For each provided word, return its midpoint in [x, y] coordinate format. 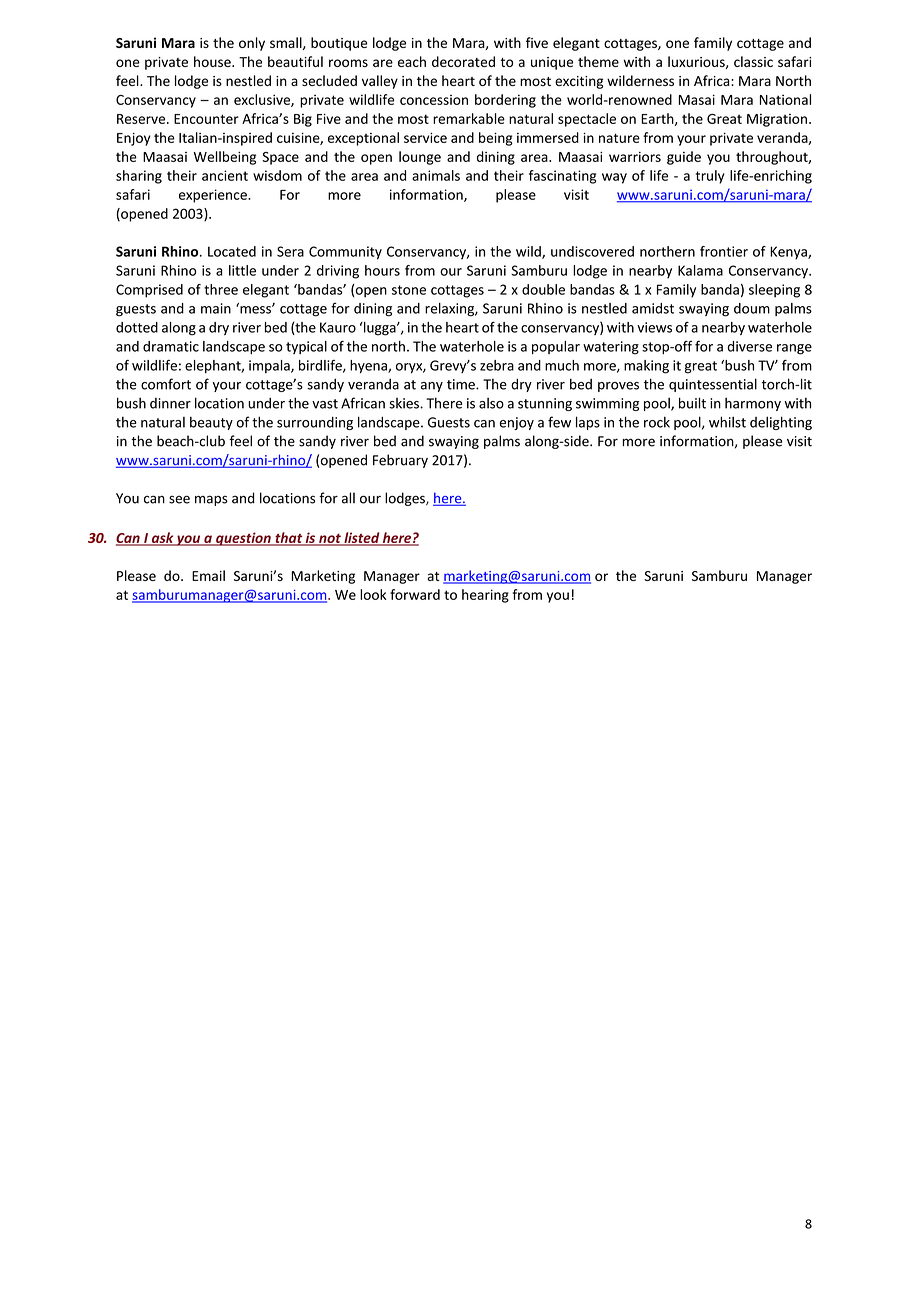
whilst [727, 422]
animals [436, 175]
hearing [485, 596]
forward [415, 594]
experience [214, 196]
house [213, 61]
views [654, 327]
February [400, 461]
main [216, 308]
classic [753, 61]
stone [409, 290]
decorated [463, 61]
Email [208, 575]
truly [710, 177]
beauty [211, 423]
